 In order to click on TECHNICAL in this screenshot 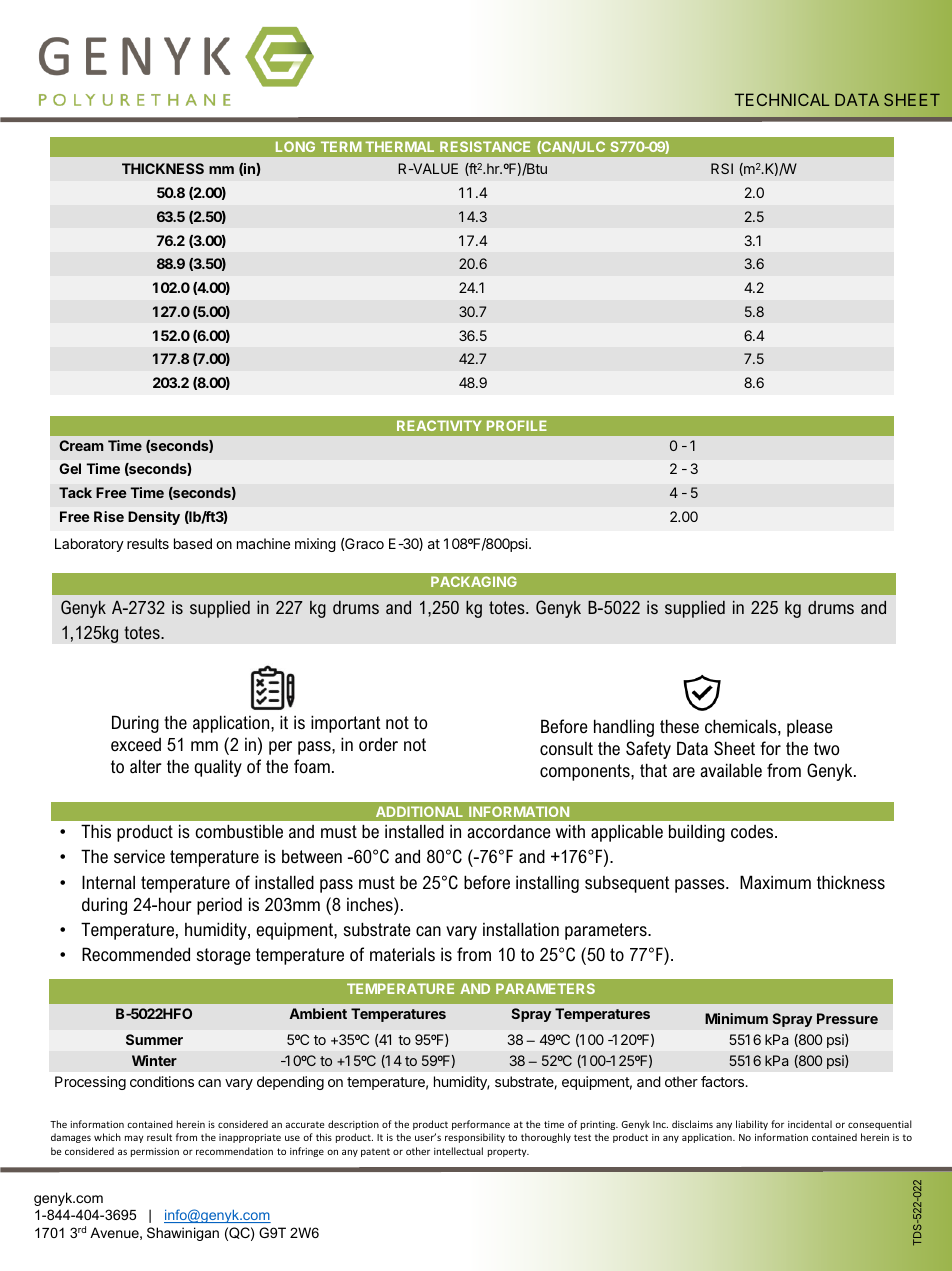, I will do `click(782, 99)`.
